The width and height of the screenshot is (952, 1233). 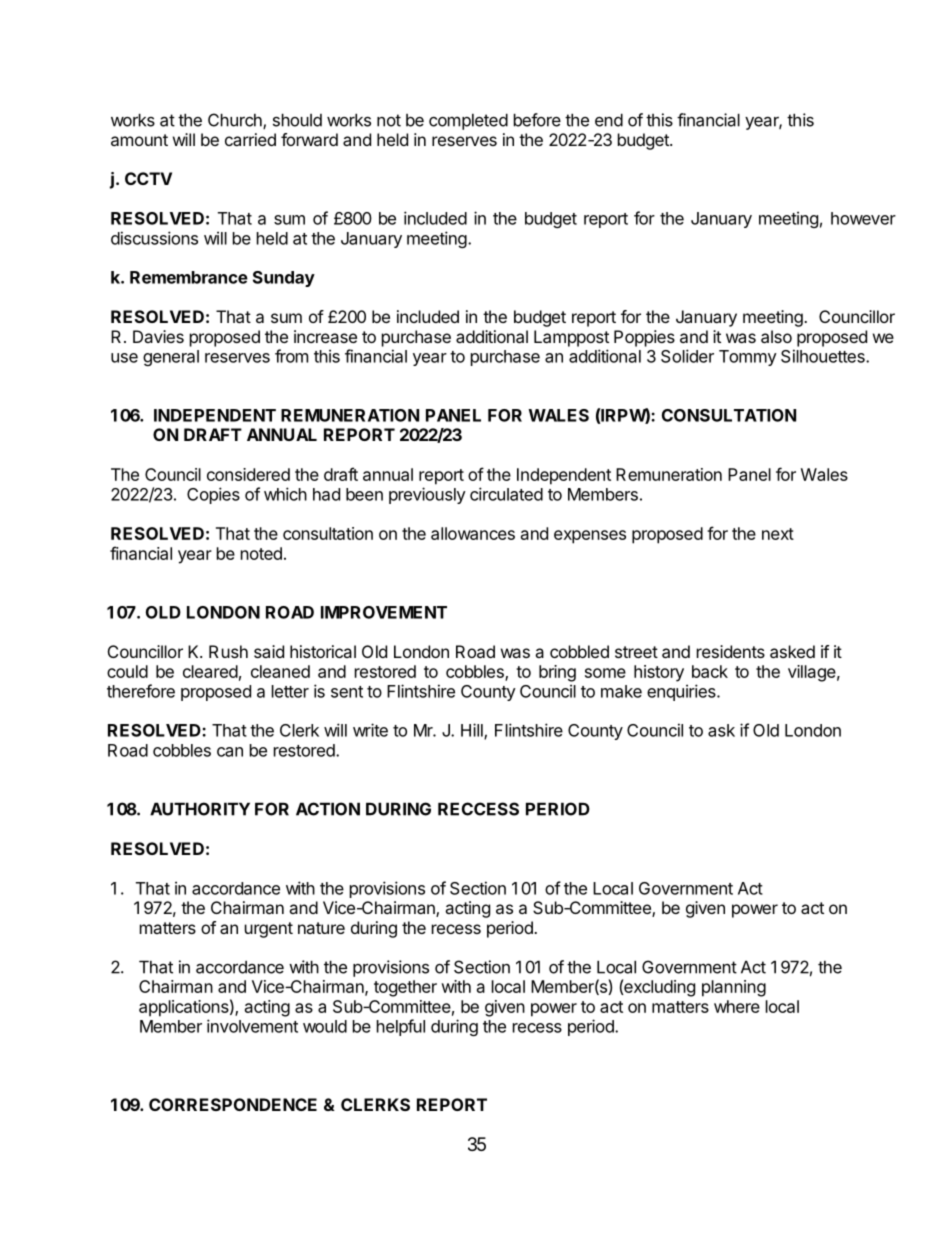 I want to click on carried, so click(x=250, y=139).
